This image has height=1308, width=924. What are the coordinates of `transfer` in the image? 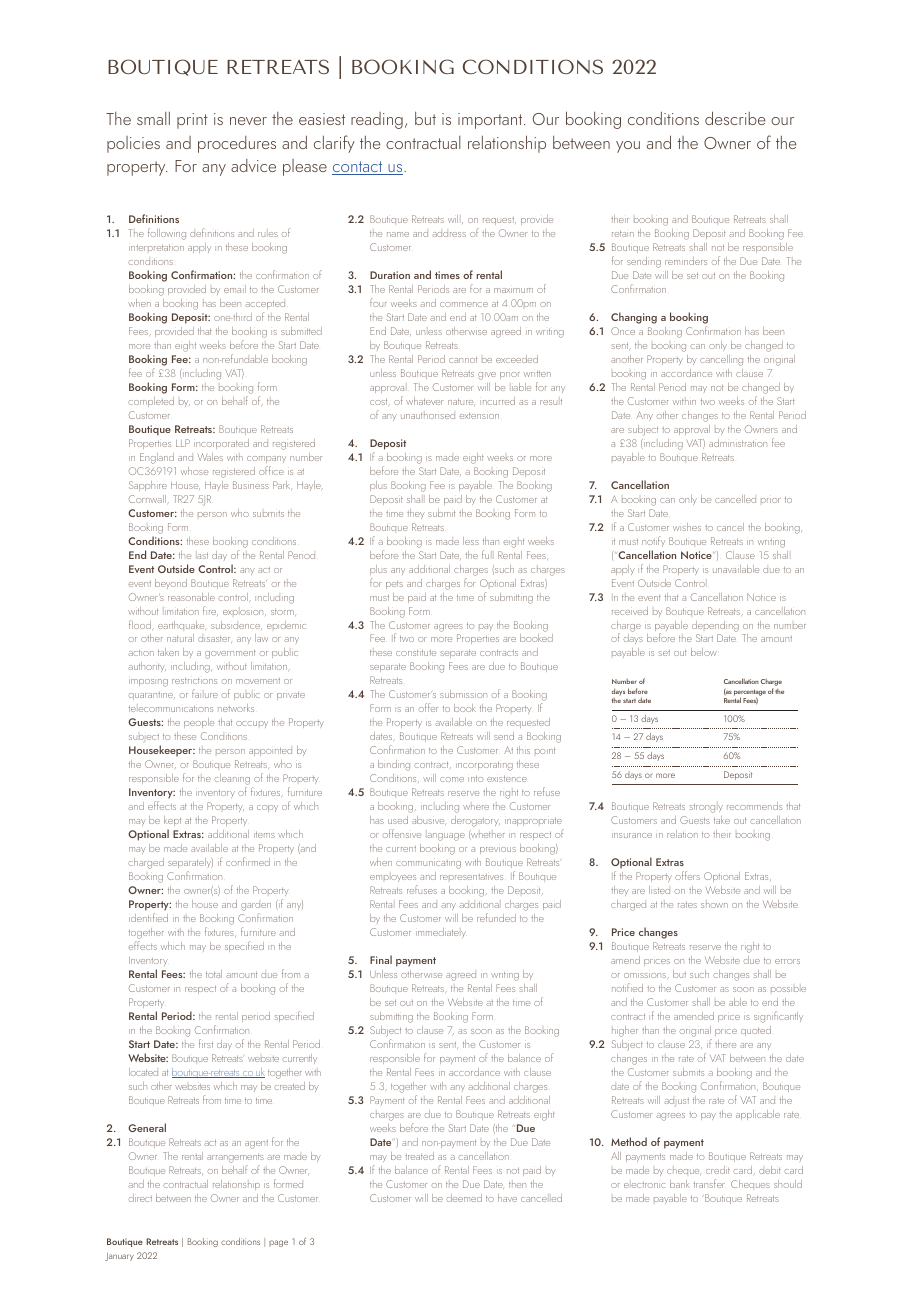 It's located at (709, 1183).
